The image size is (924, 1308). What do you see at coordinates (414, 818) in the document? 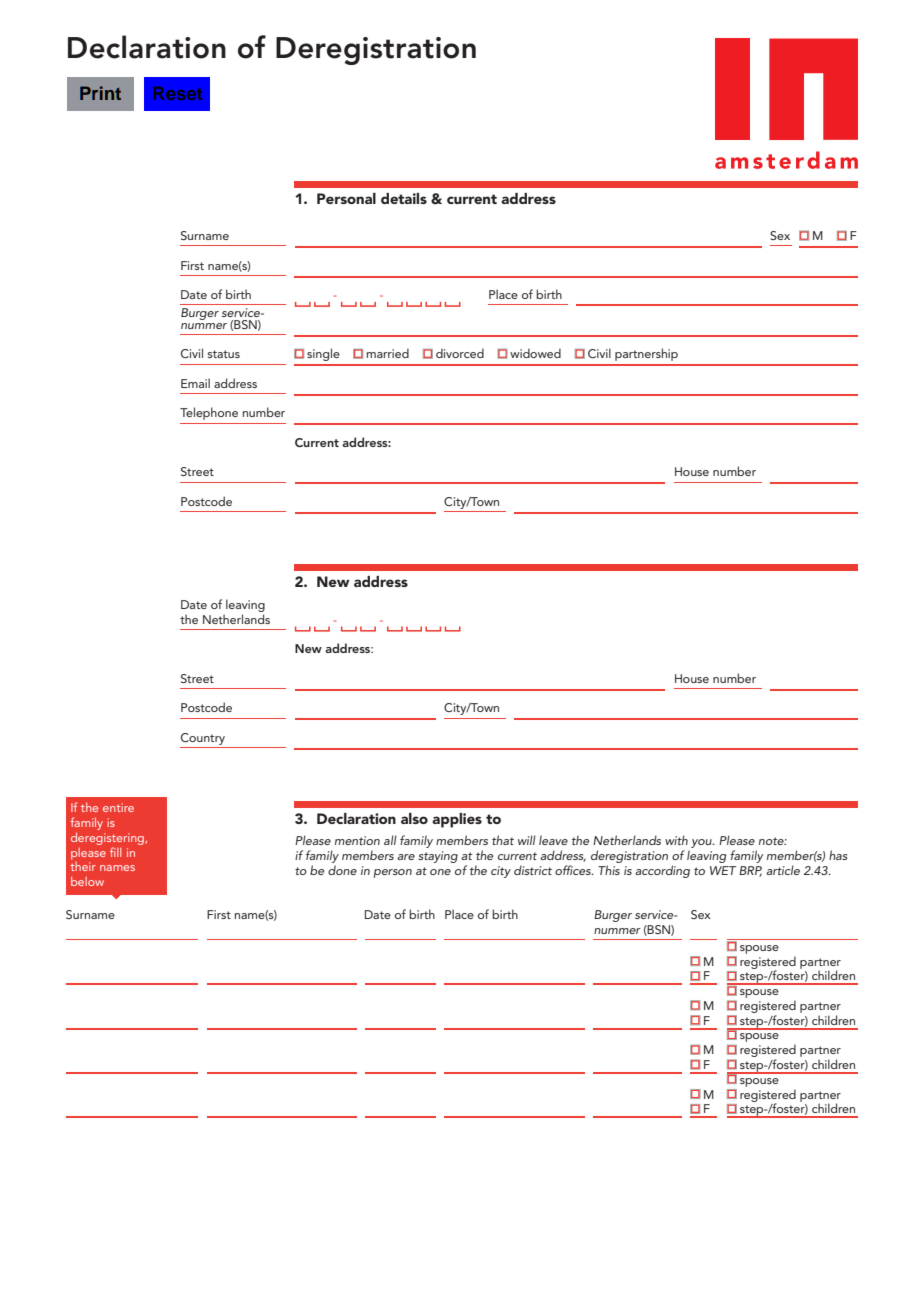
I see `also` at bounding box center [414, 818].
